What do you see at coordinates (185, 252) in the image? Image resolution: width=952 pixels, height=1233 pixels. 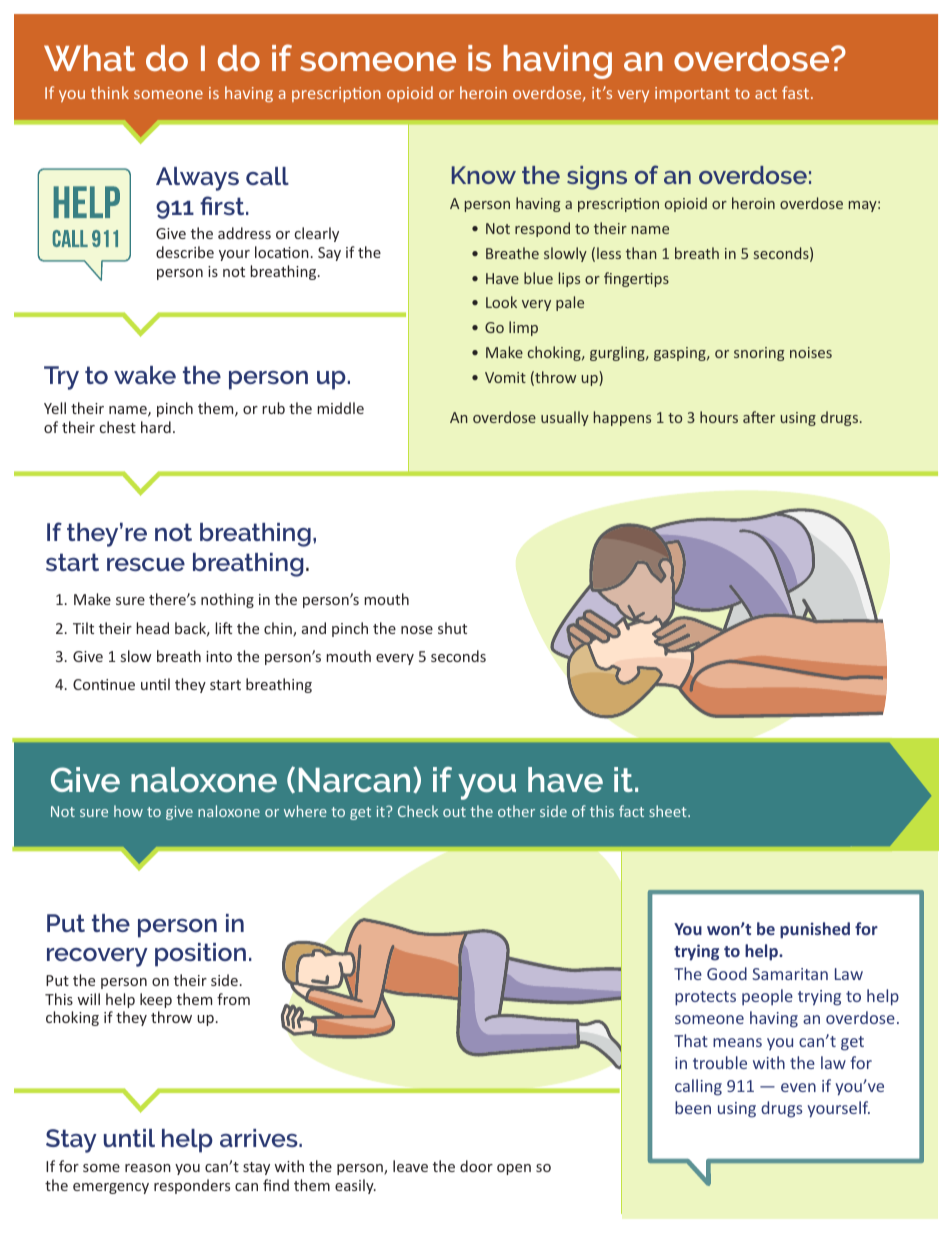 I see `describe` at bounding box center [185, 252].
